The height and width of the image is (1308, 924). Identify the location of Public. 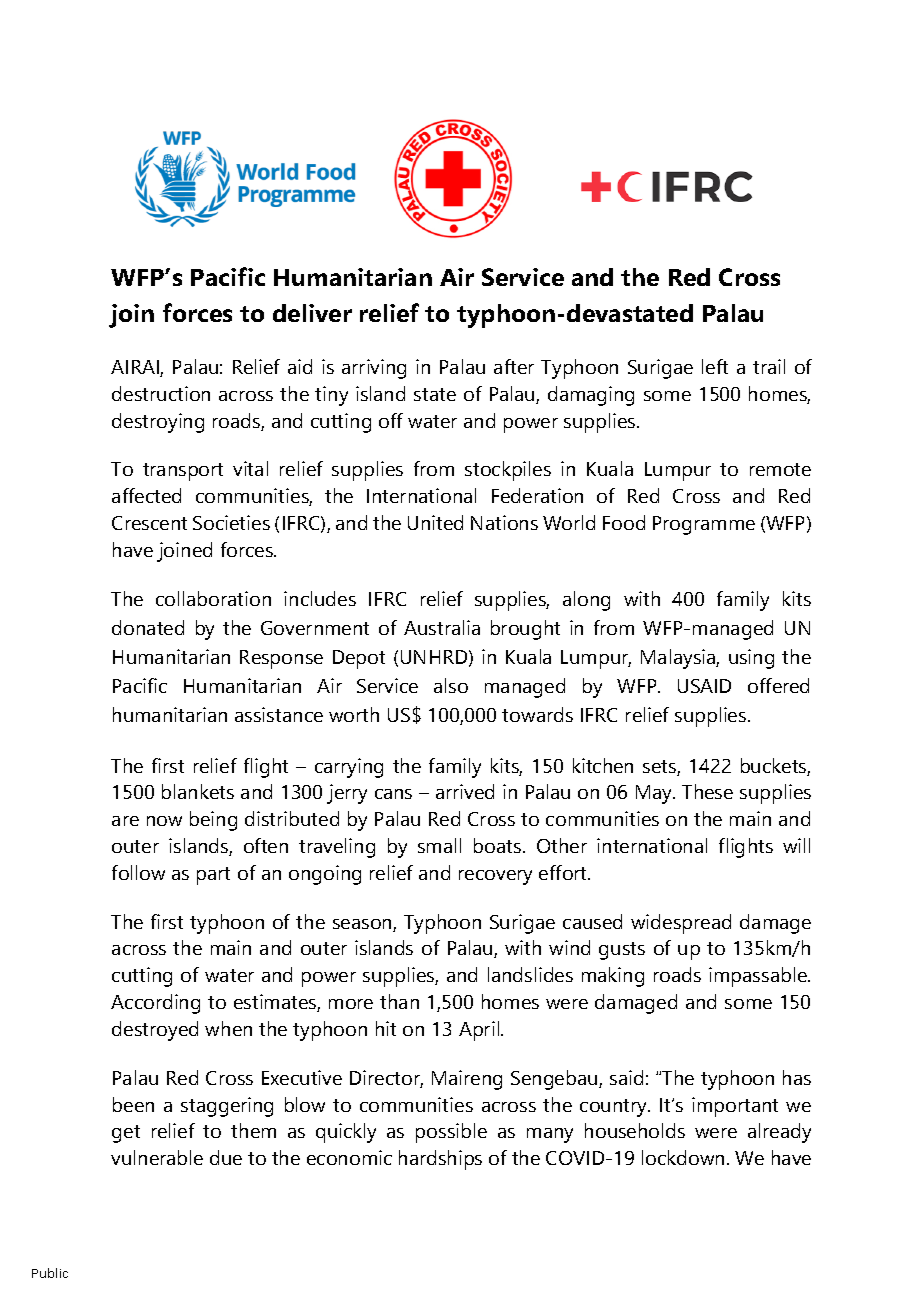
(50, 1273).
